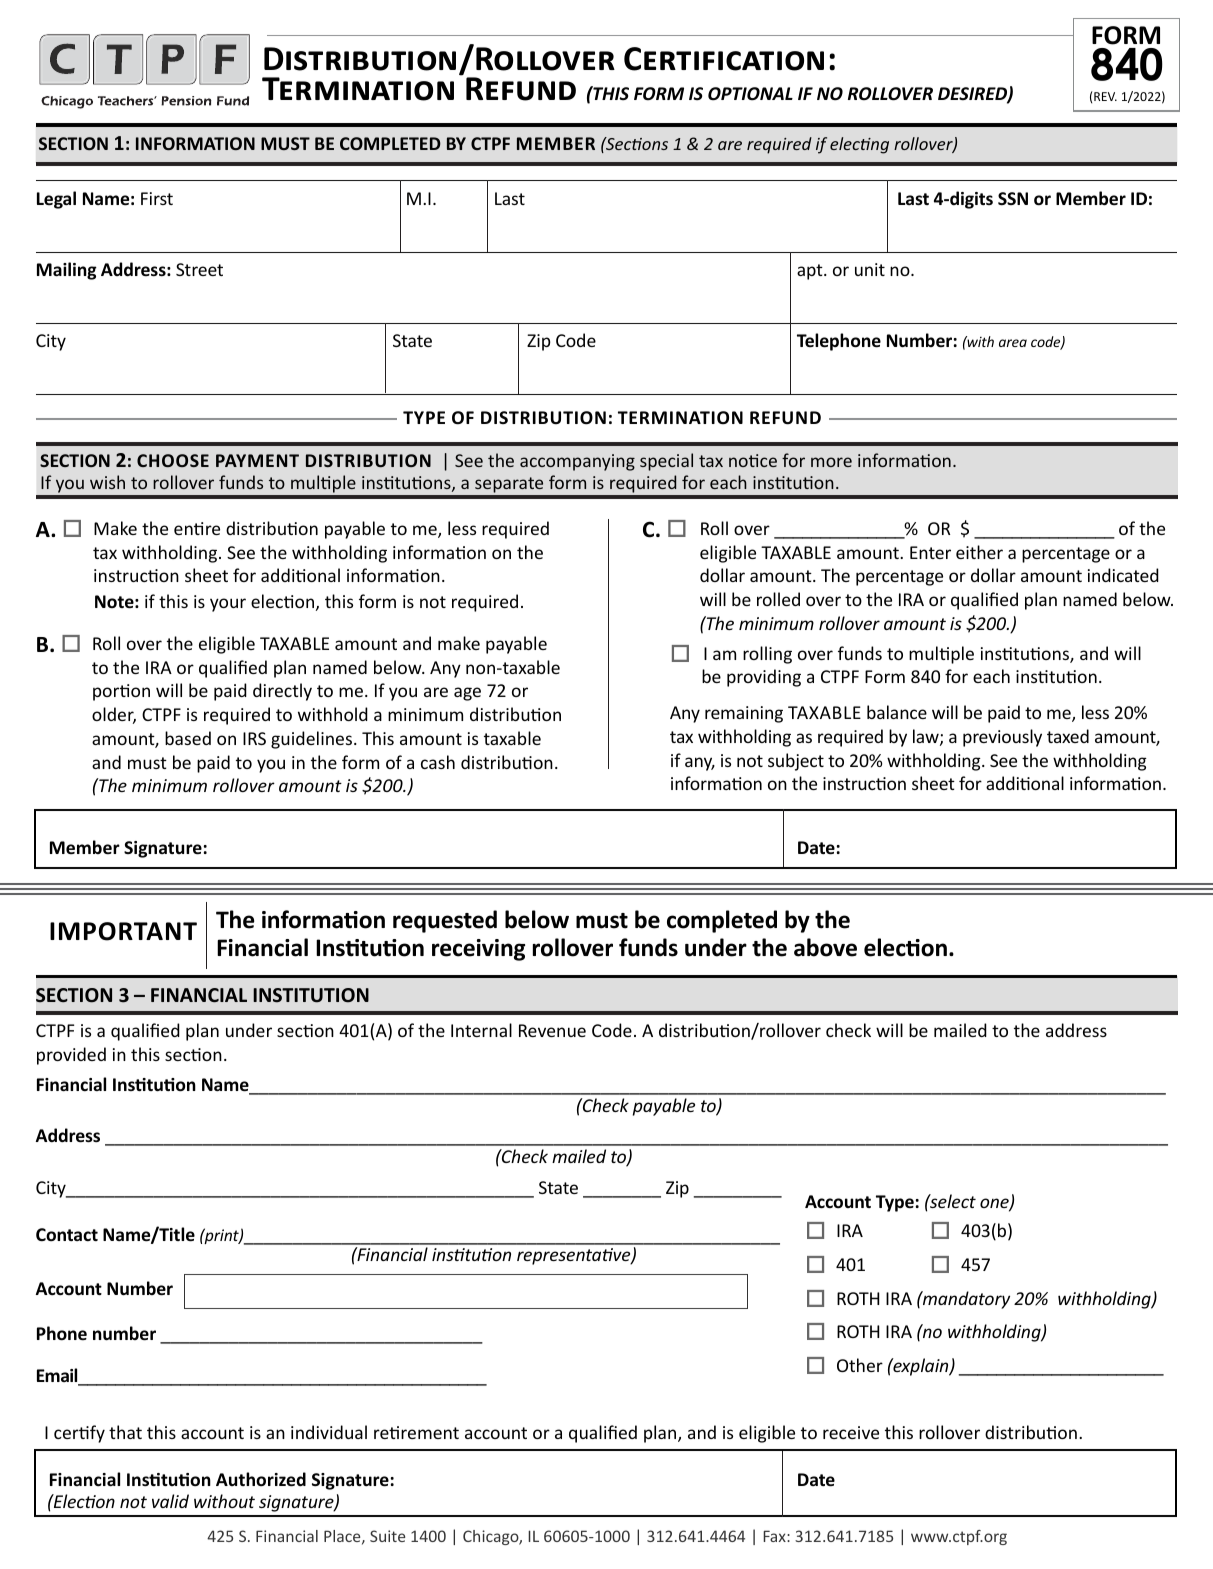  What do you see at coordinates (416, 1432) in the image?
I see `retirement` at bounding box center [416, 1432].
